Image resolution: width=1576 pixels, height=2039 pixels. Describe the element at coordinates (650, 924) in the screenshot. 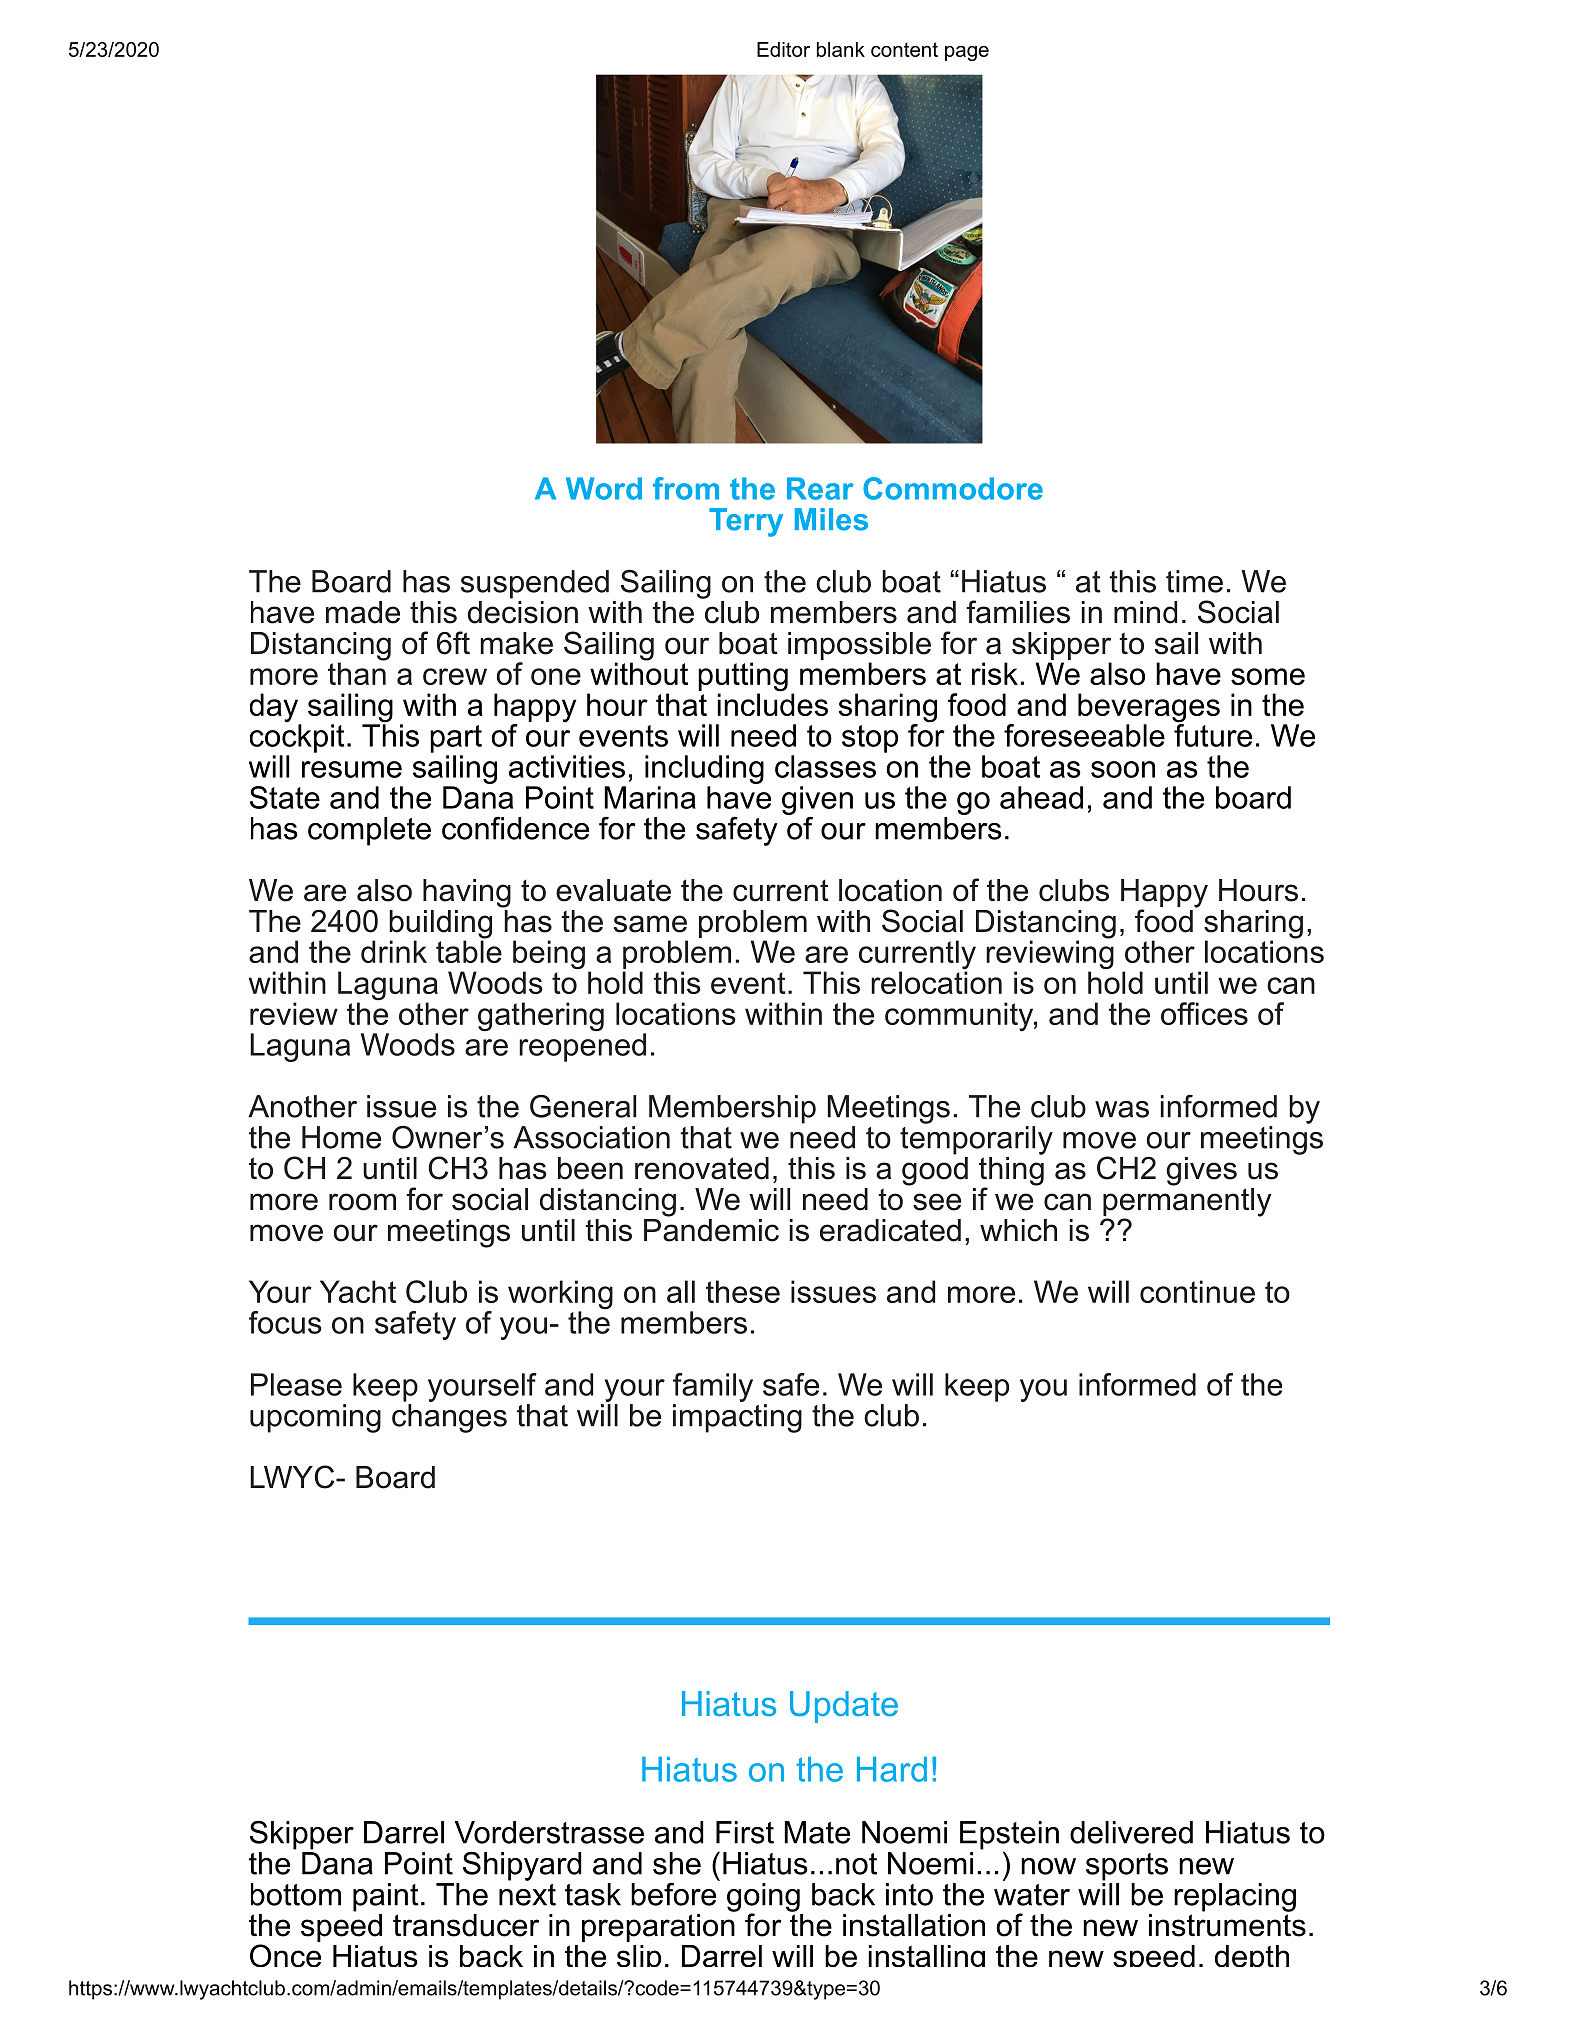

I see `same` at that location.
